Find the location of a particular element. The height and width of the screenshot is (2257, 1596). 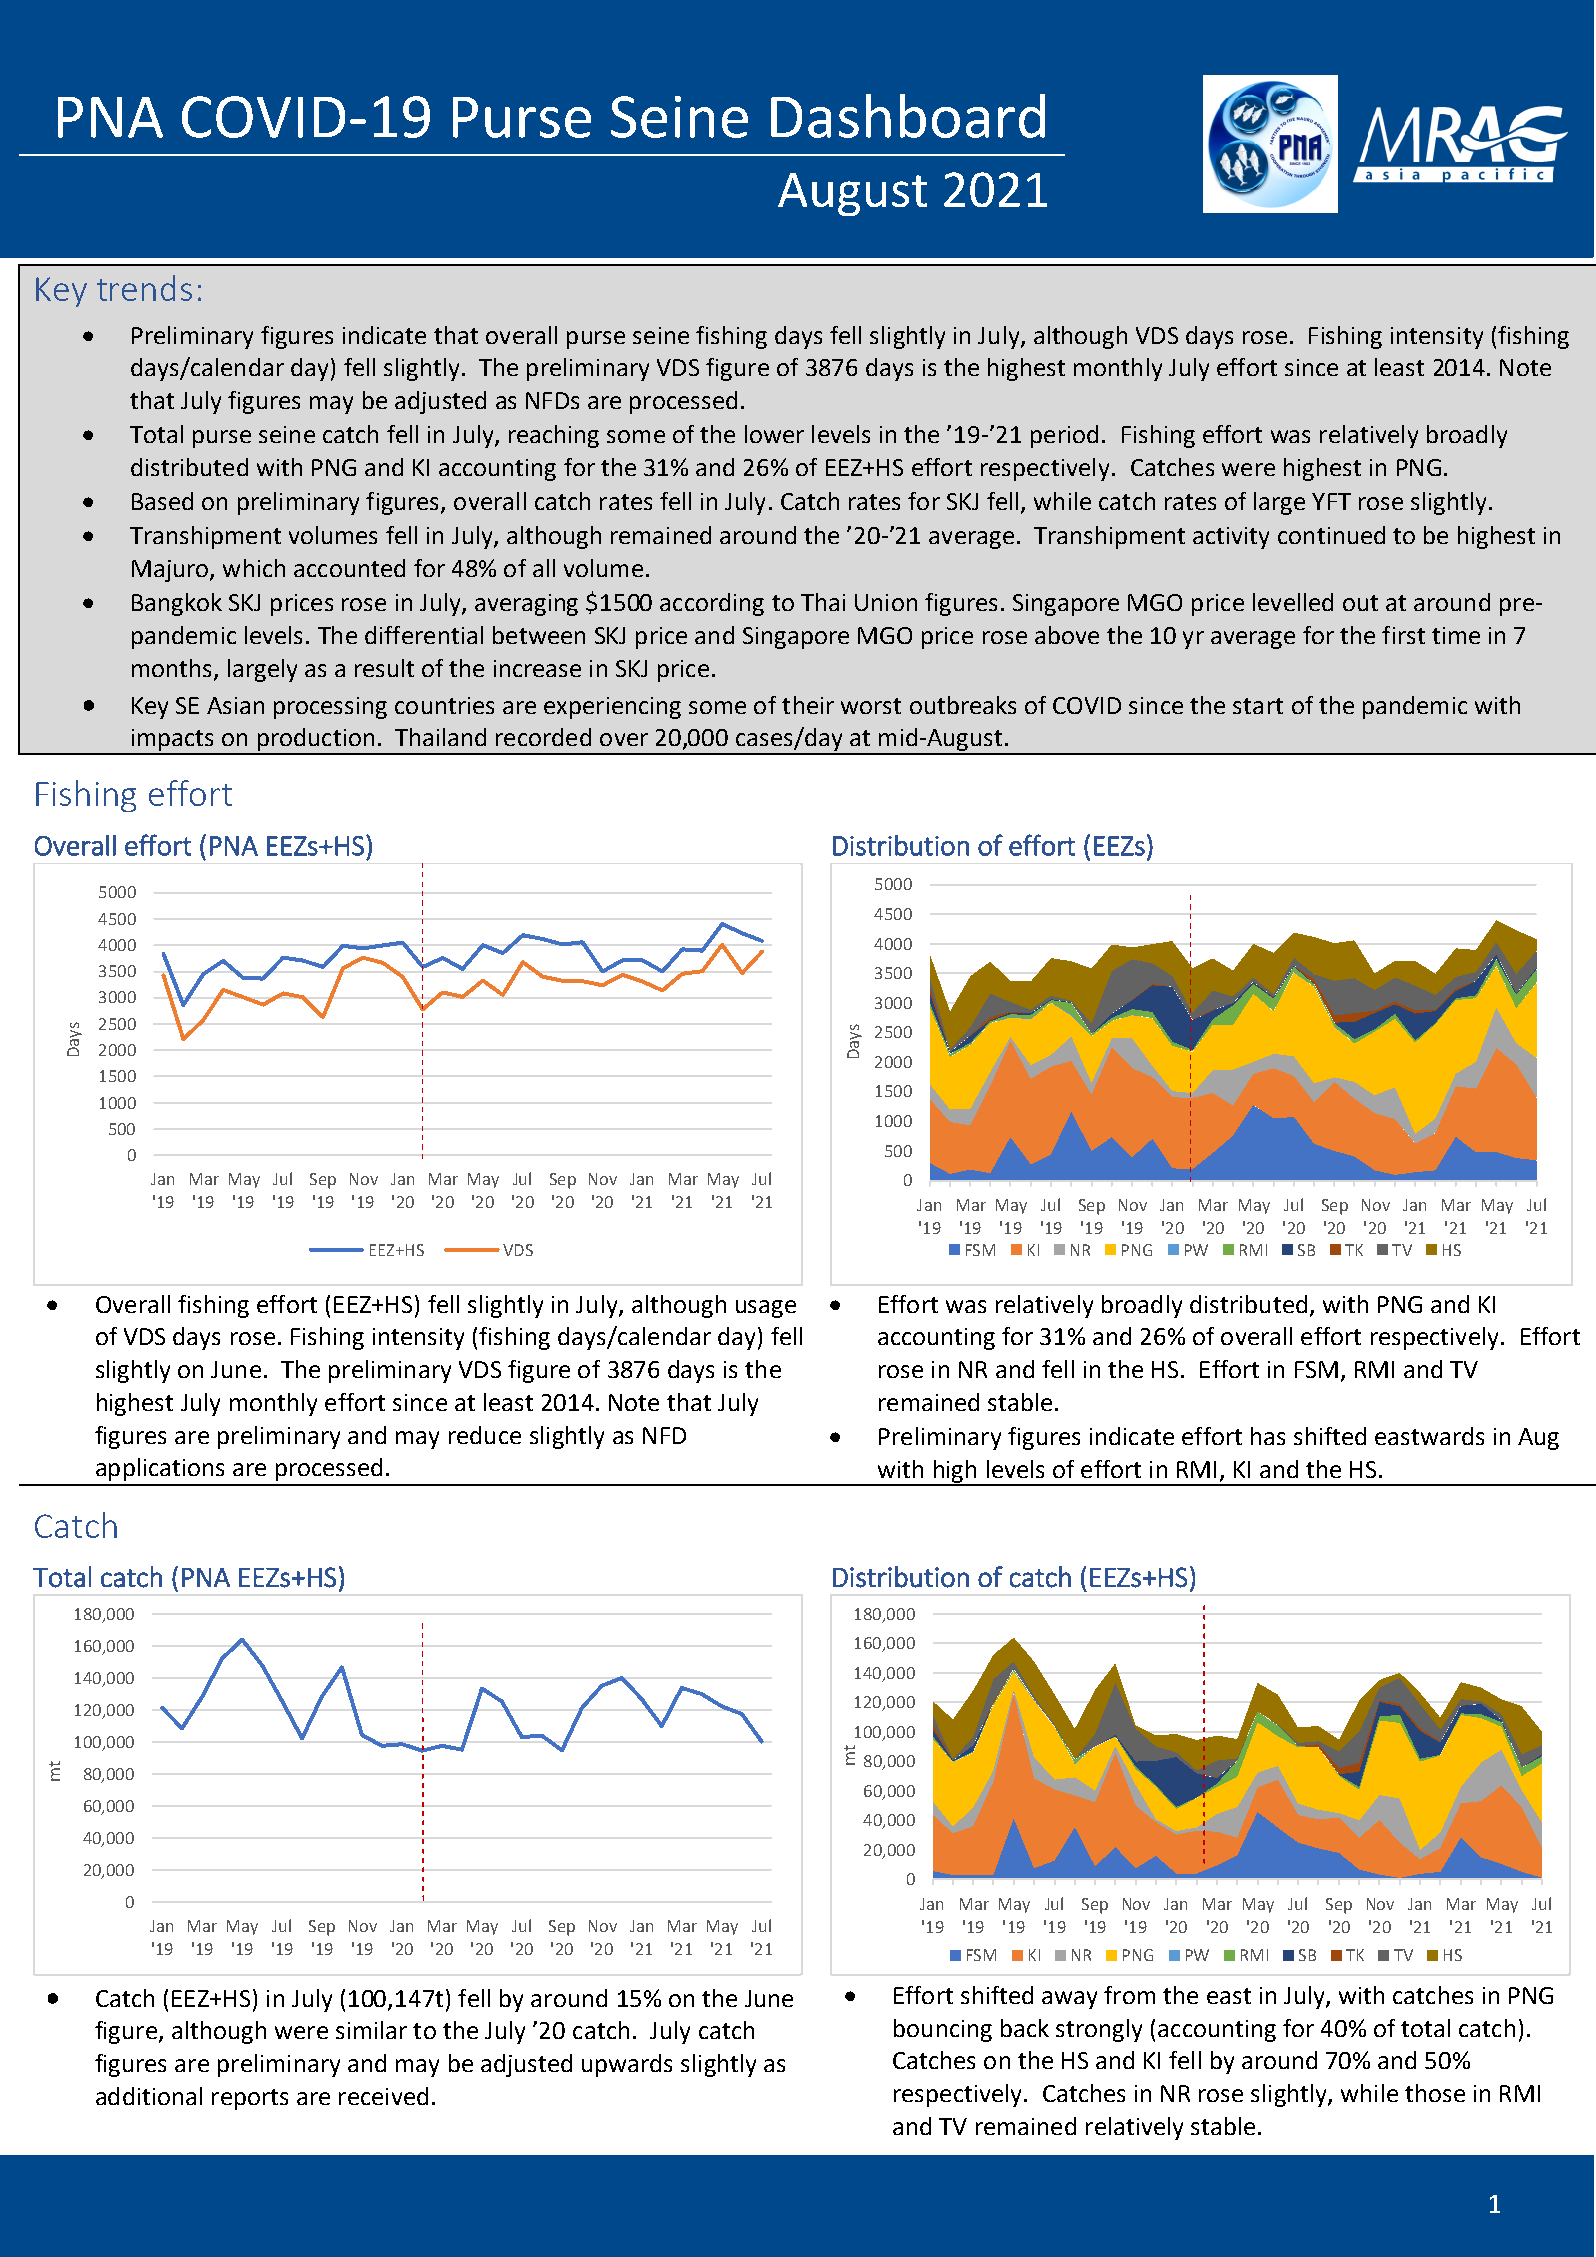

those is located at coordinates (1435, 2093).
